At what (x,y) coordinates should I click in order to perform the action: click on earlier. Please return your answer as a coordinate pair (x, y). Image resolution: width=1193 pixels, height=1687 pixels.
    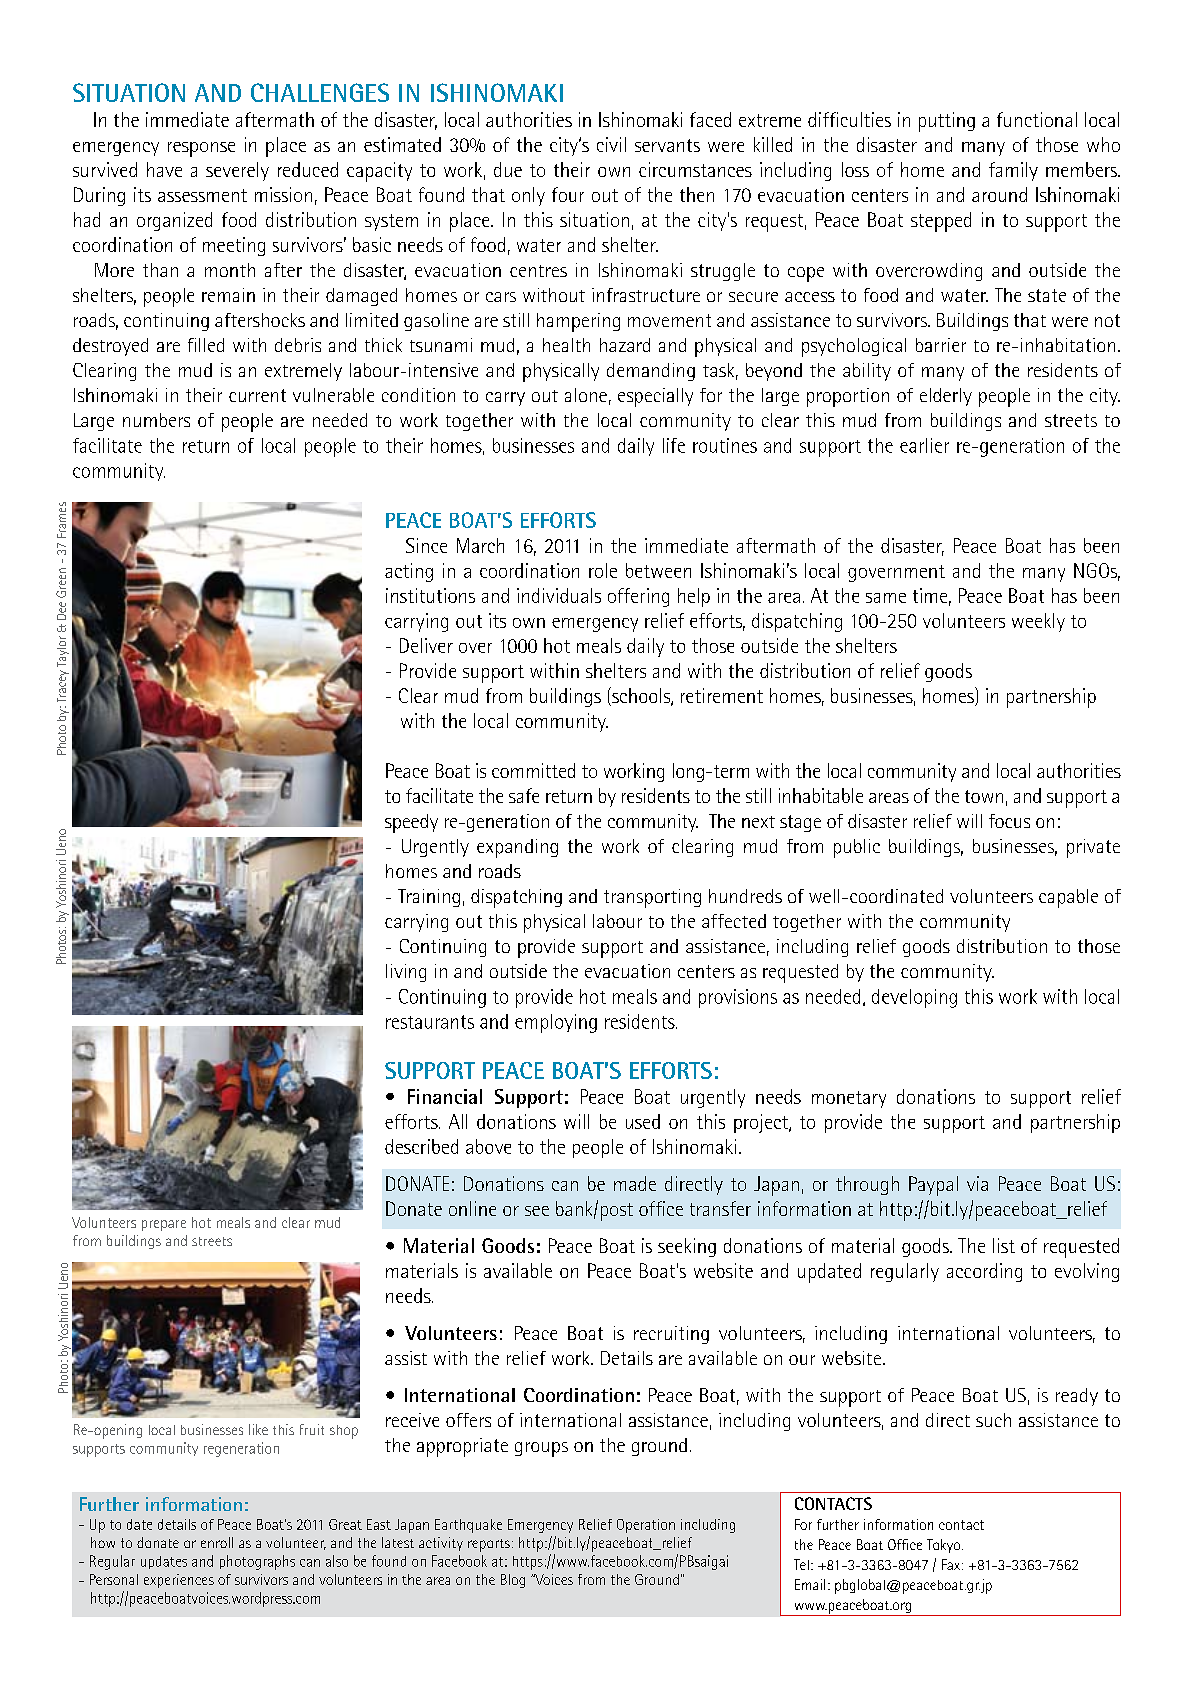
    Looking at the image, I should click on (924, 445).
